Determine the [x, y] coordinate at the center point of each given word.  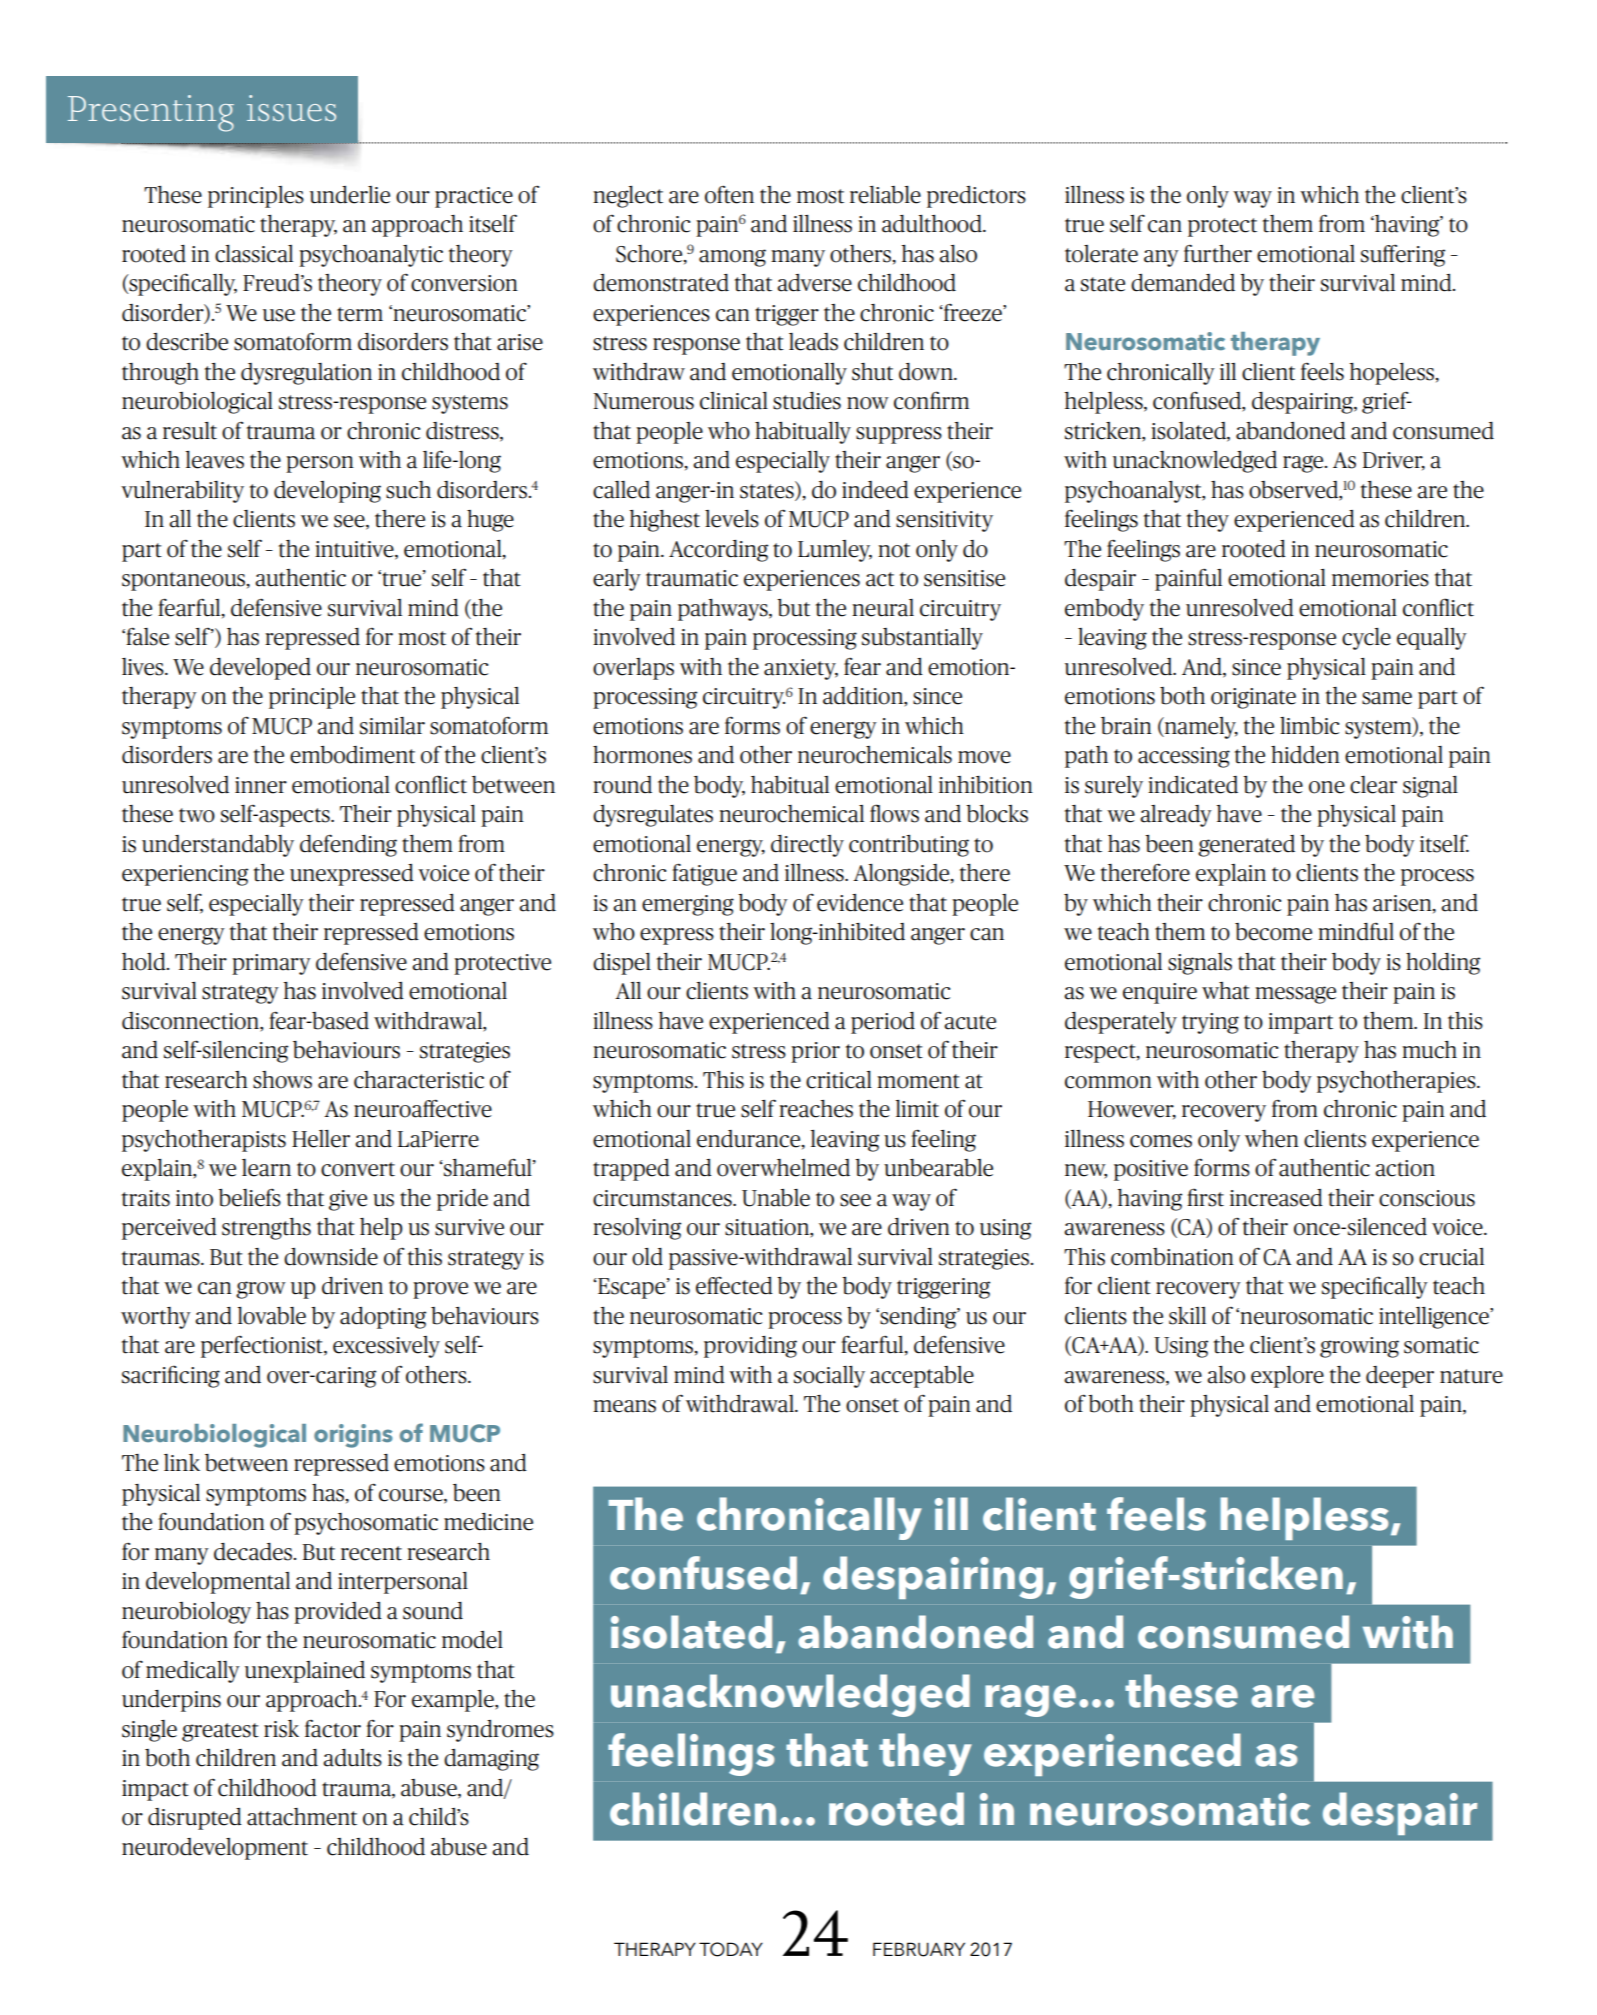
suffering [1403, 255]
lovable [272, 1316]
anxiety [801, 669]
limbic [1309, 726]
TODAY [731, 1949]
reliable [885, 195]
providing [750, 1347]
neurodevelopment [215, 1849]
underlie [350, 195]
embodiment [352, 755]
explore [1287, 1377]
